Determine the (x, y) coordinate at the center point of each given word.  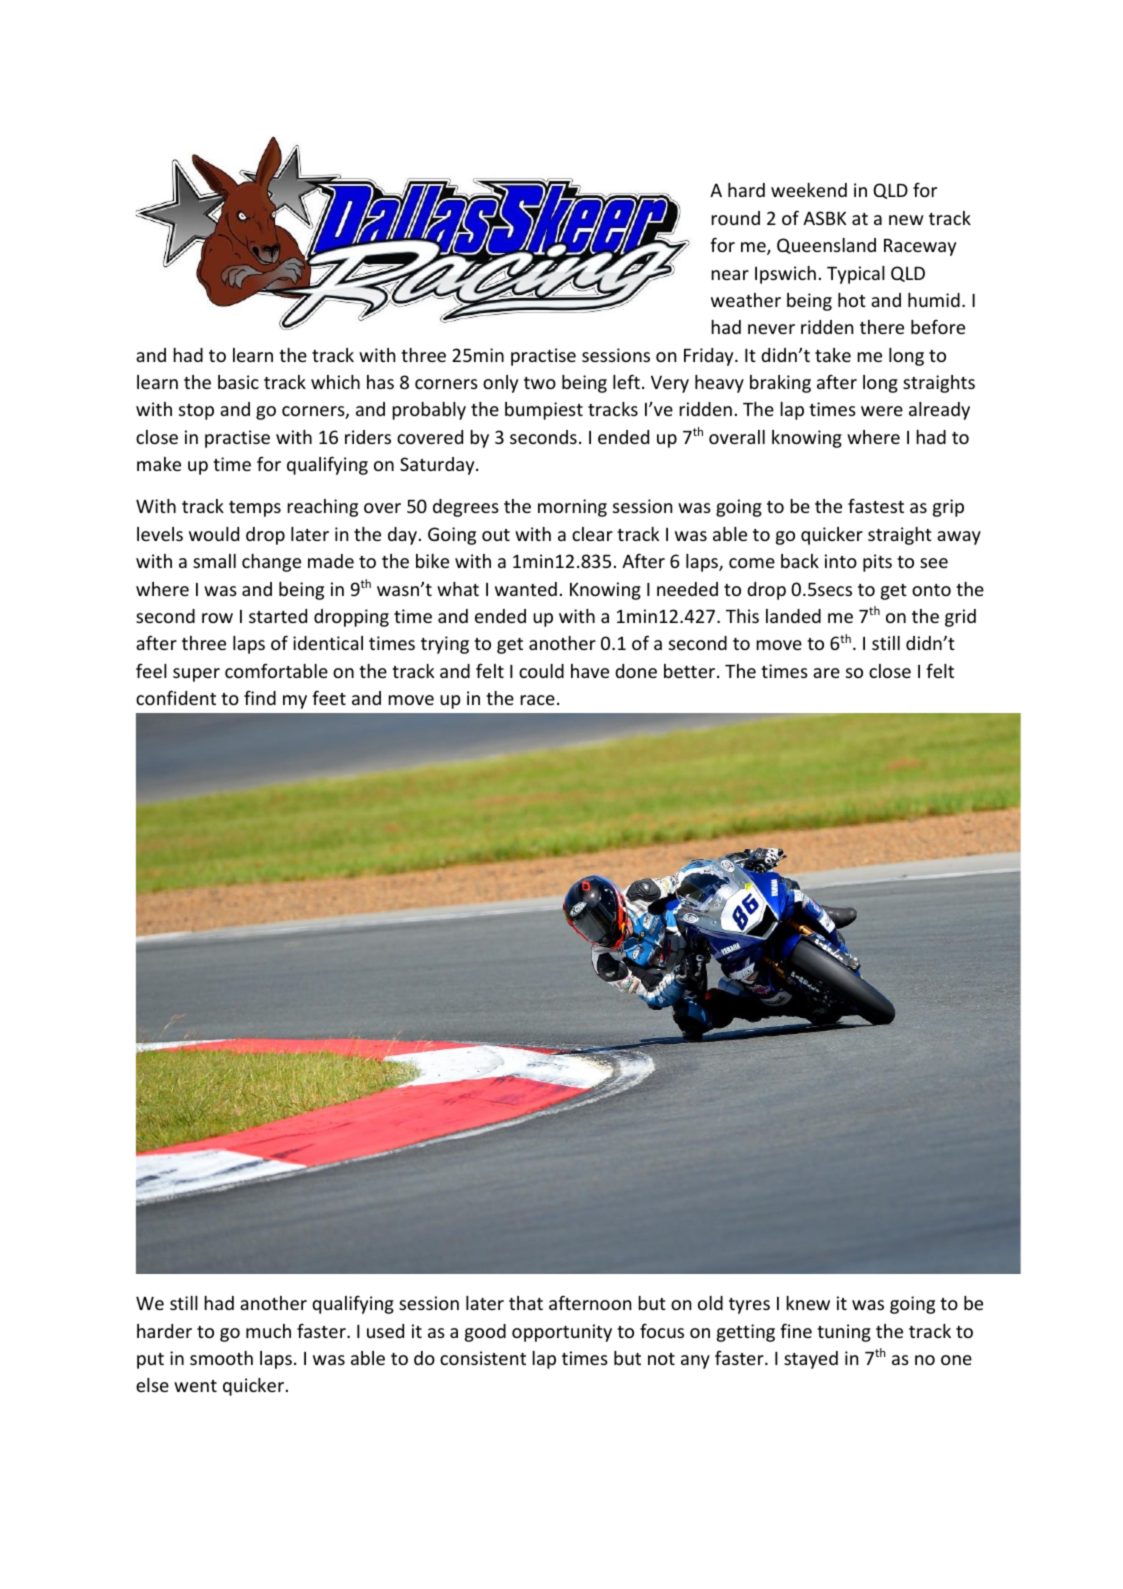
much (268, 1331)
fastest (876, 506)
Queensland (826, 246)
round (735, 218)
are (826, 673)
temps (255, 509)
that (526, 1303)
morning (572, 508)
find (260, 698)
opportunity (562, 1333)
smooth (221, 1358)
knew (808, 1303)
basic (238, 382)
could (541, 671)
